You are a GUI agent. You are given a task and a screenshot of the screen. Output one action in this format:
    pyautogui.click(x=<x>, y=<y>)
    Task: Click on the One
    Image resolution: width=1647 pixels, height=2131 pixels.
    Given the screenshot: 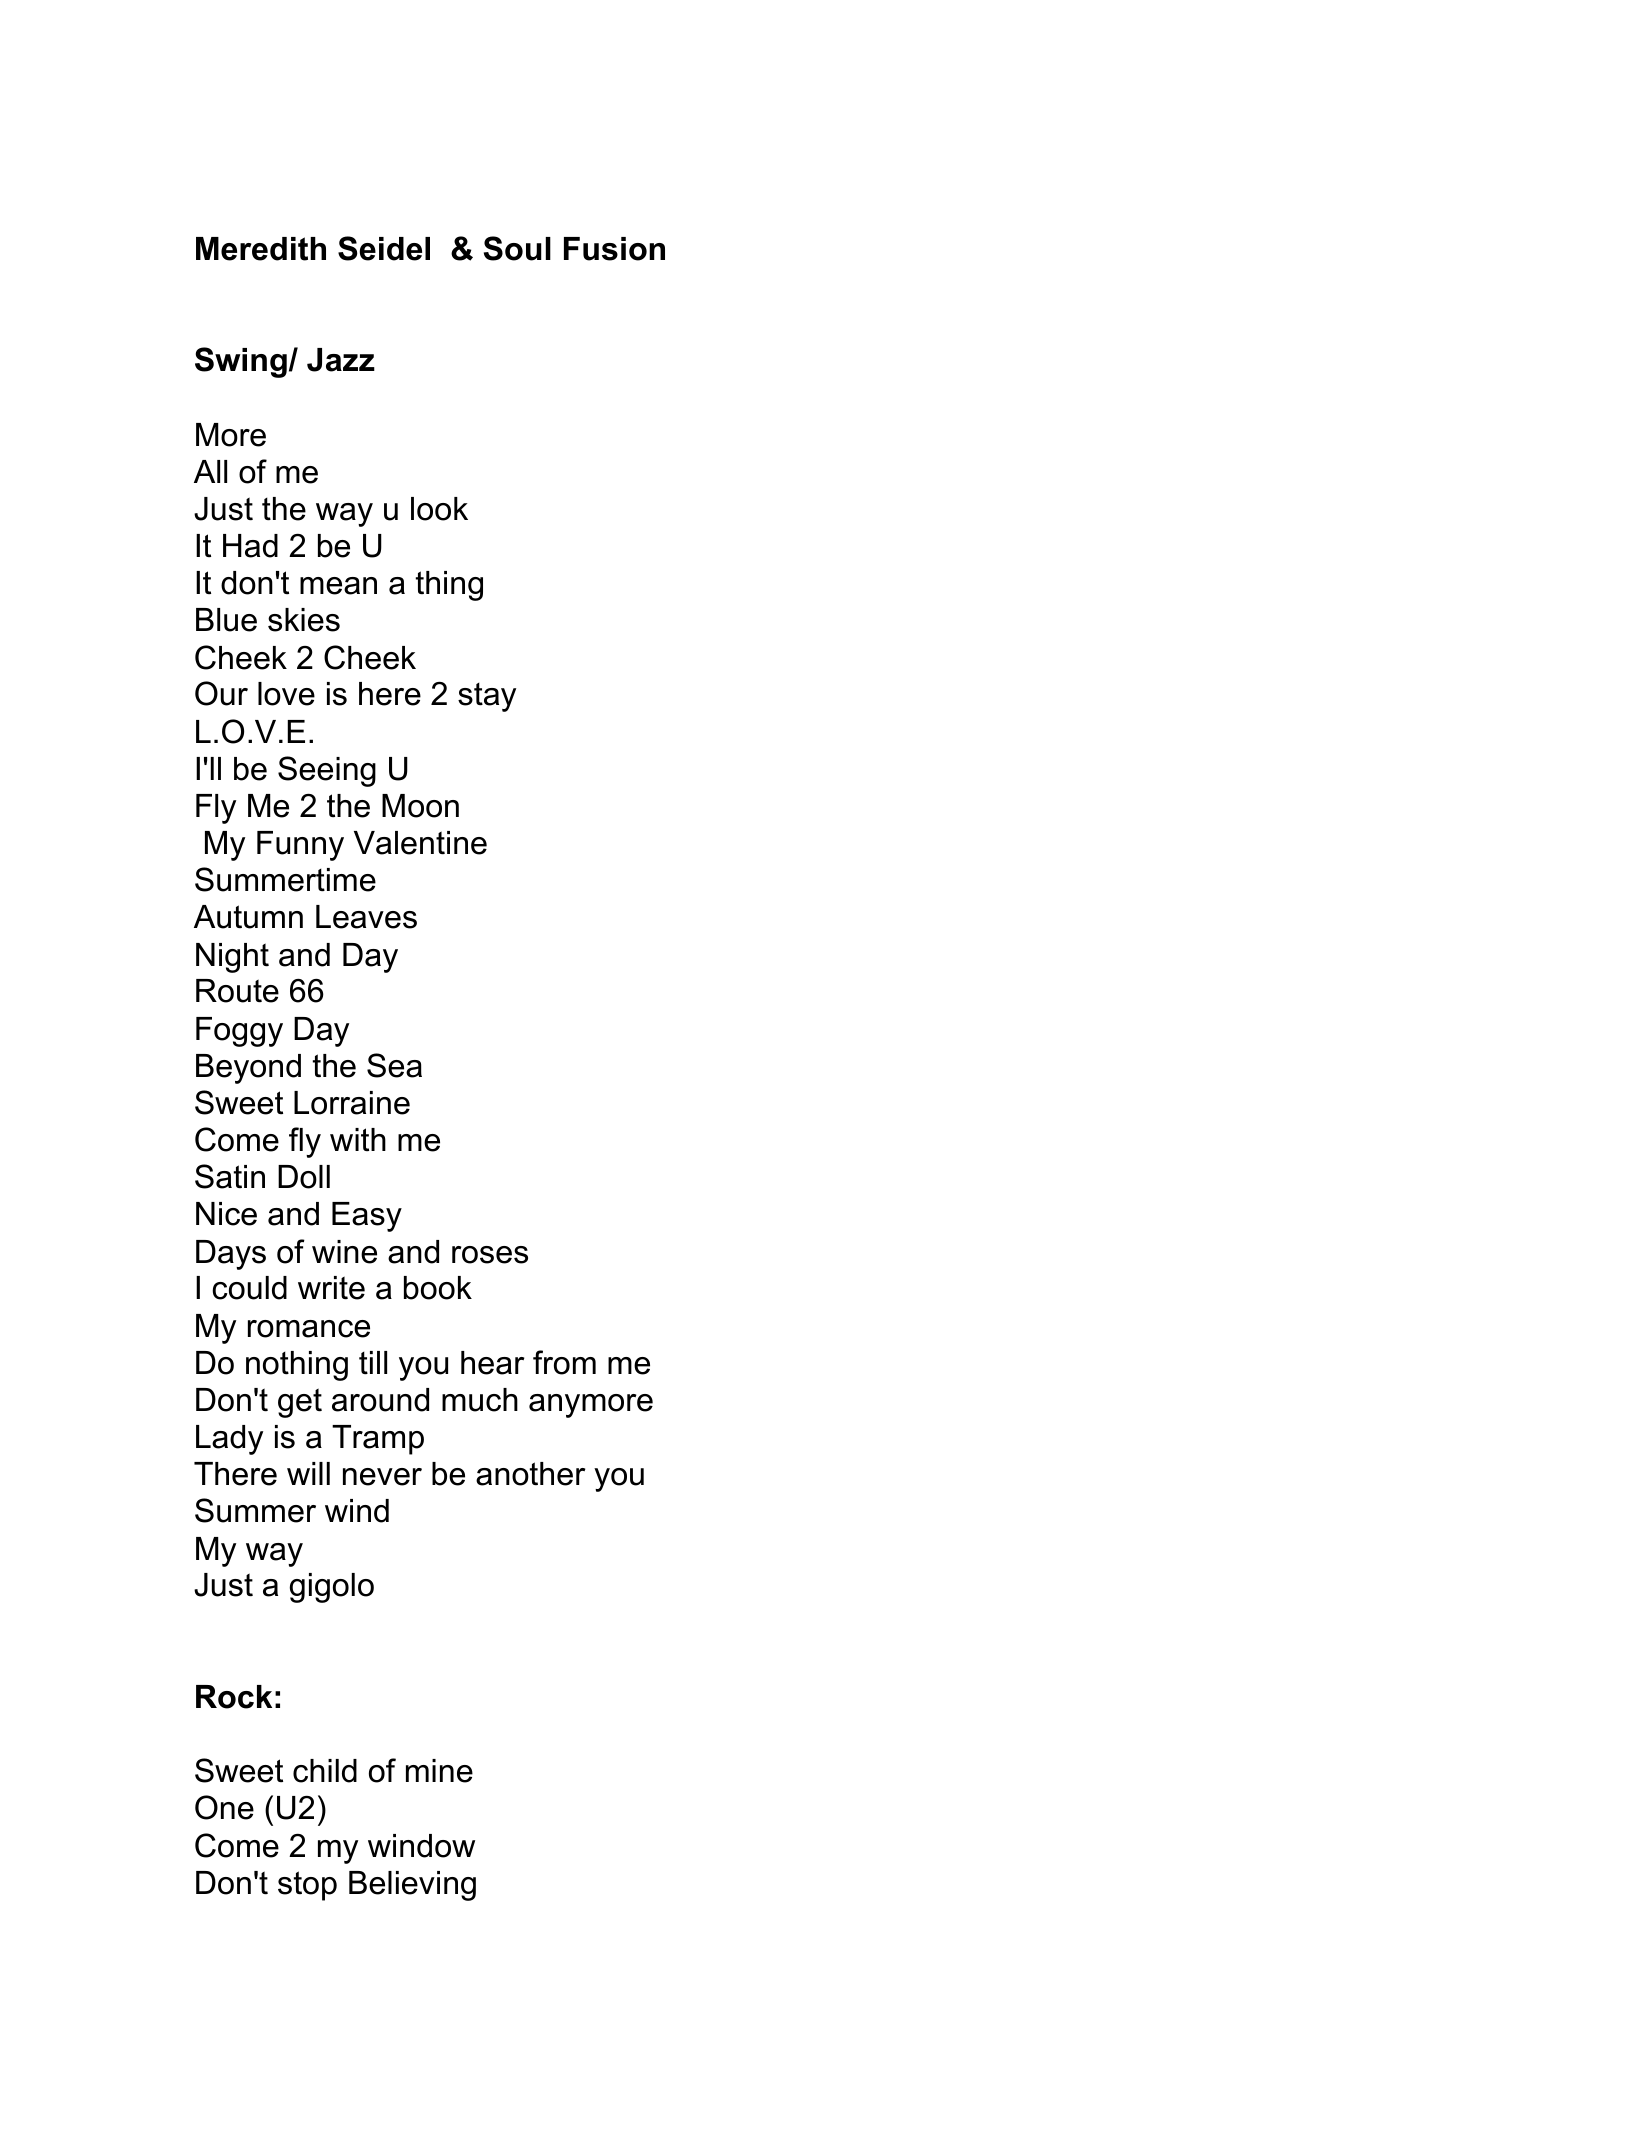 What is the action you would take?
    pyautogui.click(x=224, y=1807)
